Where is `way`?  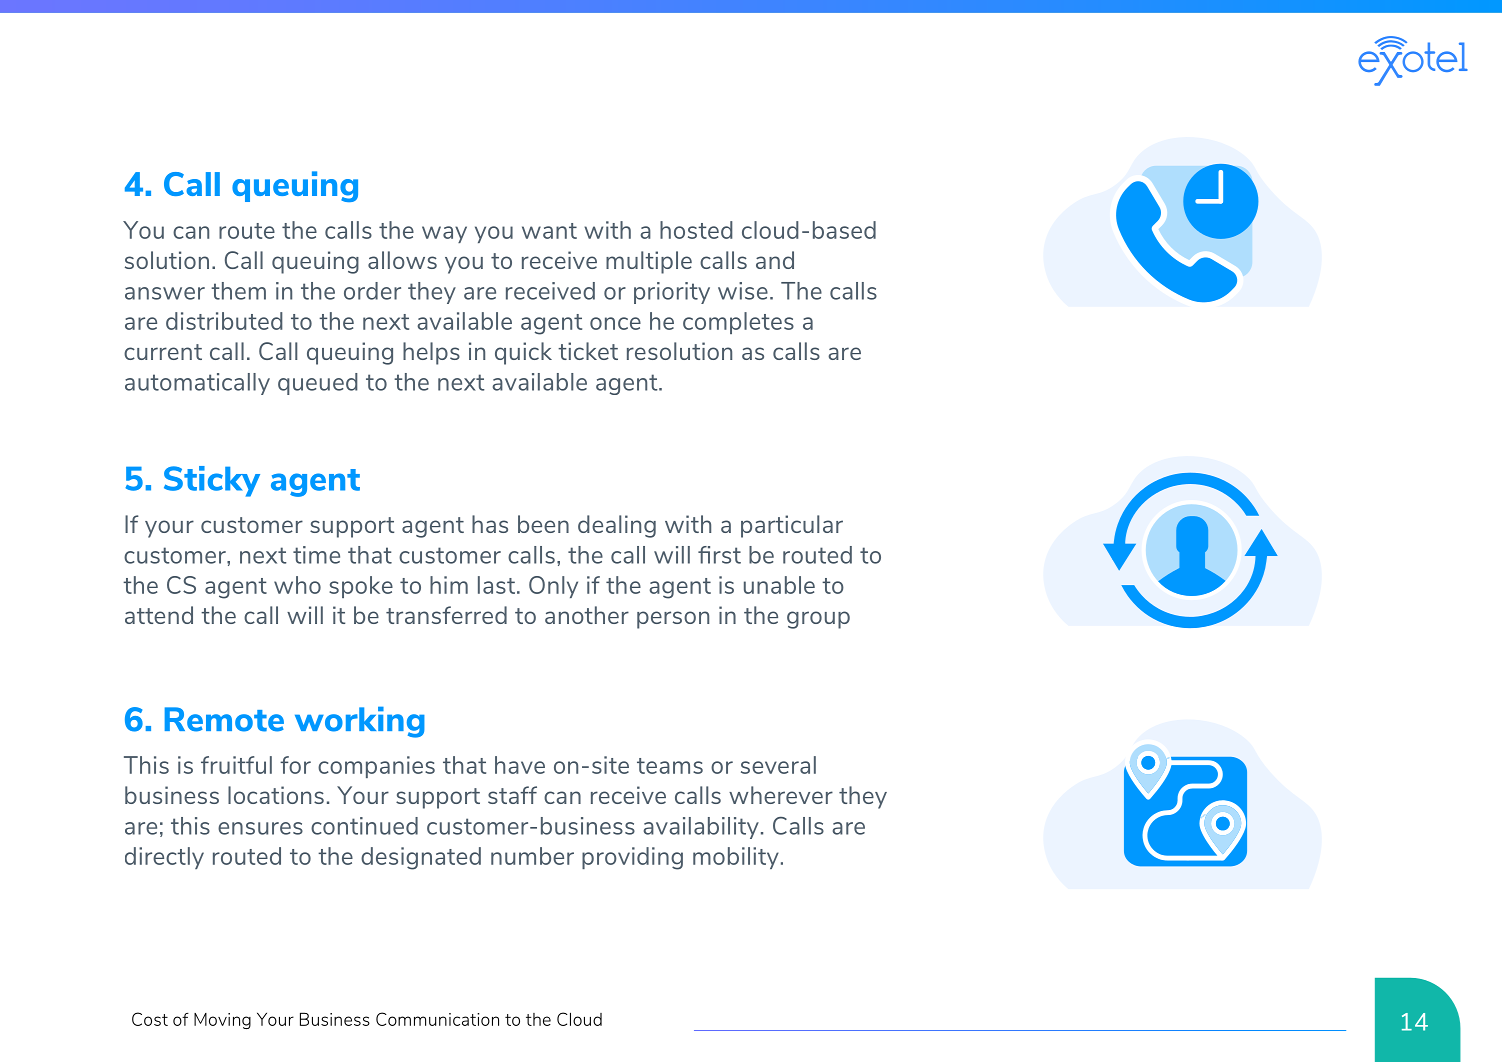
way is located at coordinates (444, 234).
